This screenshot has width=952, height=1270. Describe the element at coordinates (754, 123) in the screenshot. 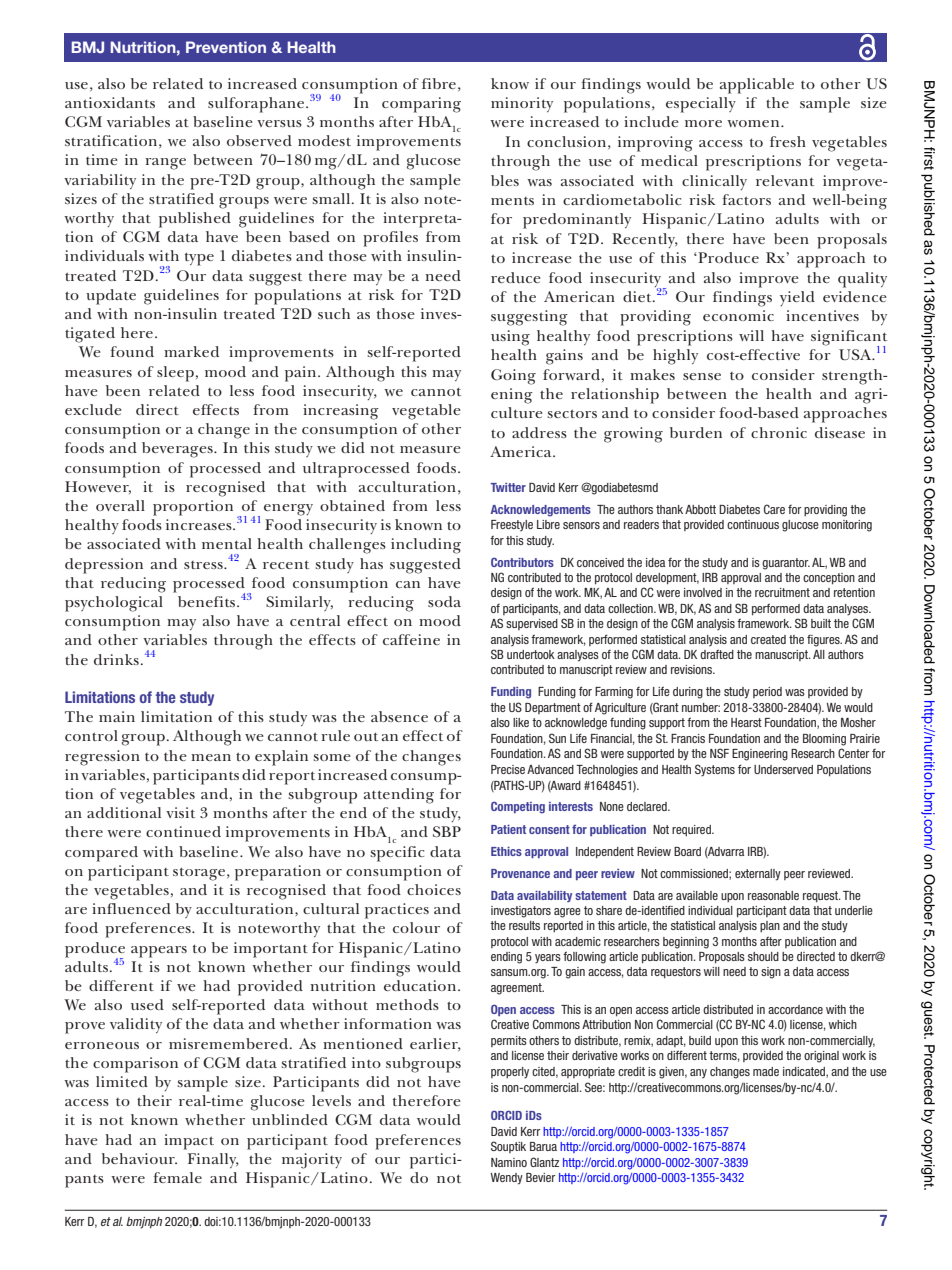

I see `women` at that location.
